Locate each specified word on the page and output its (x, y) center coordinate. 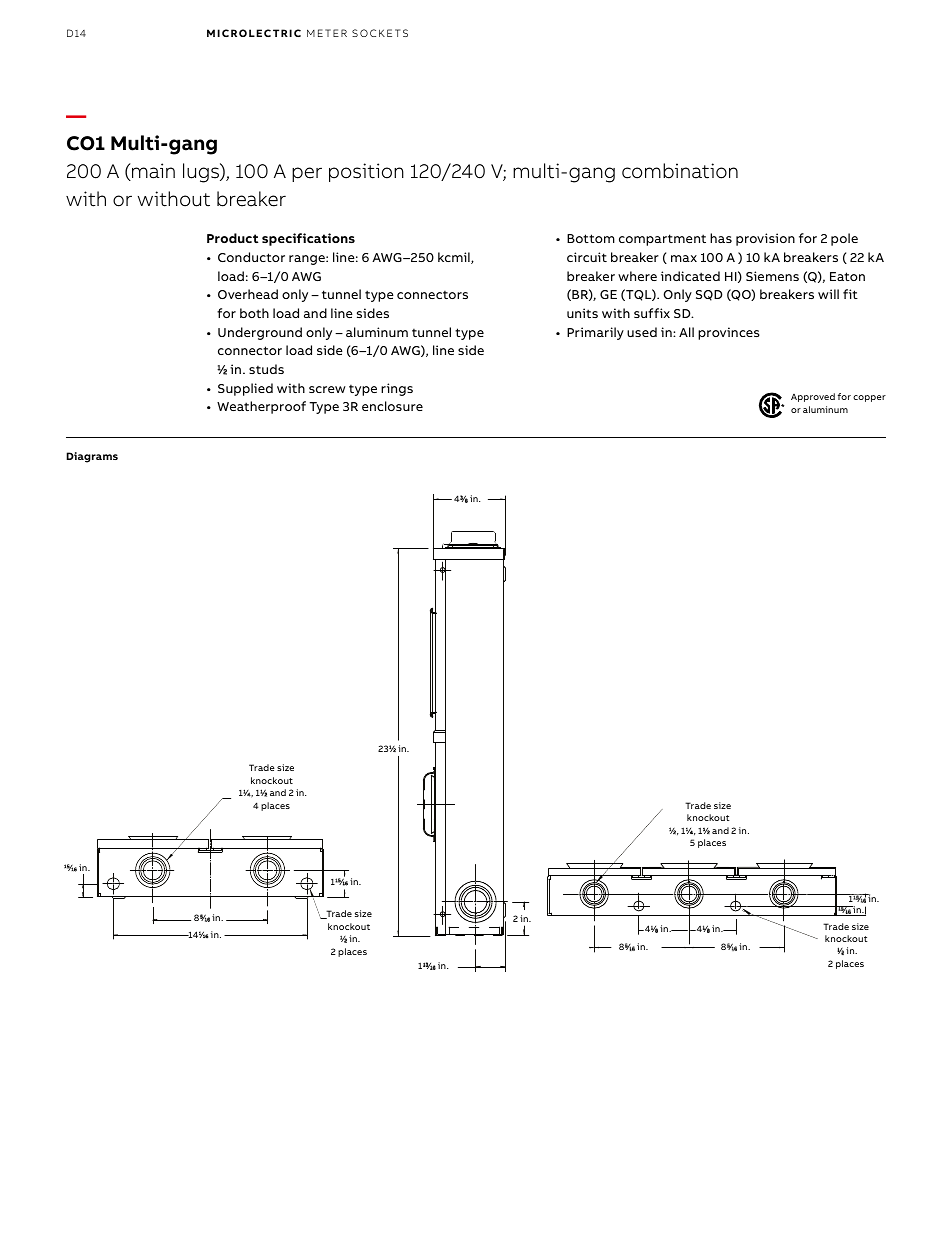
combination (680, 171)
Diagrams (92, 457)
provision (765, 239)
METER (327, 33)
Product (232, 238)
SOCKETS (380, 33)
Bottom (591, 238)
